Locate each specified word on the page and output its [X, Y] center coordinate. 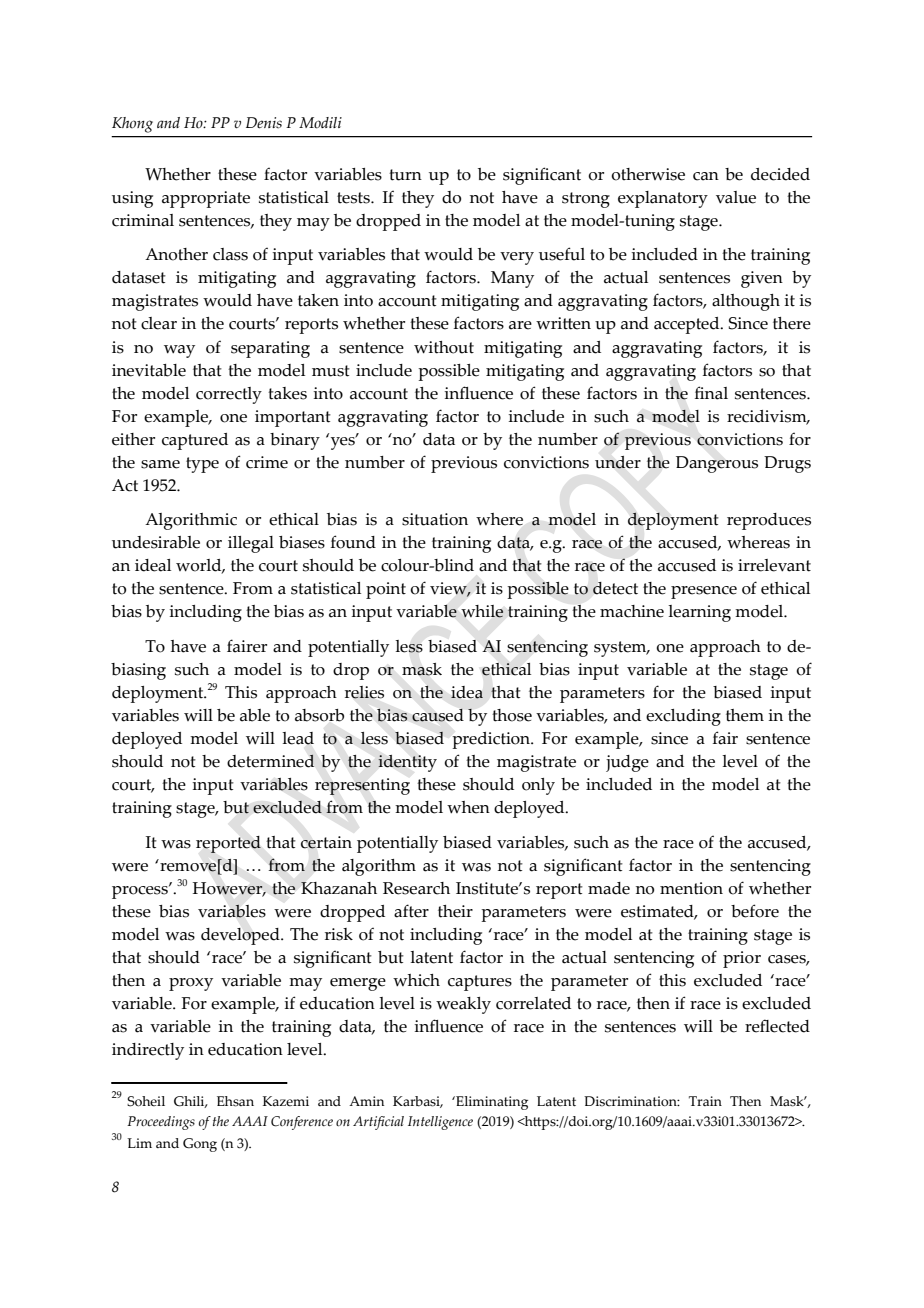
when [468, 807]
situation [435, 519]
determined [271, 761]
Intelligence [440, 1123]
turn [405, 175]
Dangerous [717, 464]
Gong [200, 1145]
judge [627, 763]
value [736, 197]
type [202, 465]
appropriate [206, 199]
